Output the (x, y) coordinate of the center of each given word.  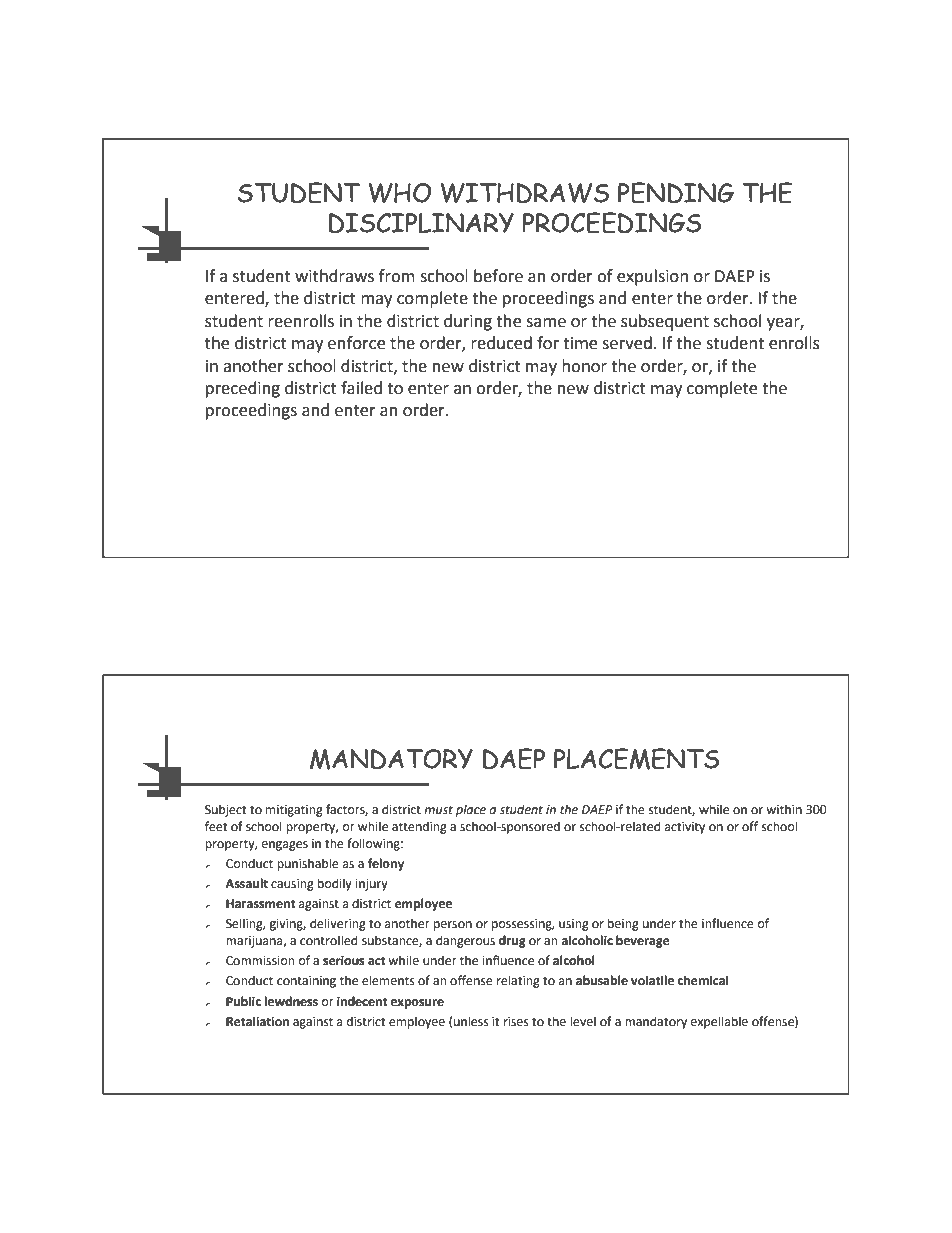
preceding (243, 389)
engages (285, 846)
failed (361, 388)
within (784, 809)
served (627, 343)
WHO (399, 193)
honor (584, 366)
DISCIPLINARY (421, 223)
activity (685, 828)
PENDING (676, 193)
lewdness (291, 1001)
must (438, 810)
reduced (501, 343)
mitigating (294, 811)
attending (419, 827)
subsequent (665, 322)
